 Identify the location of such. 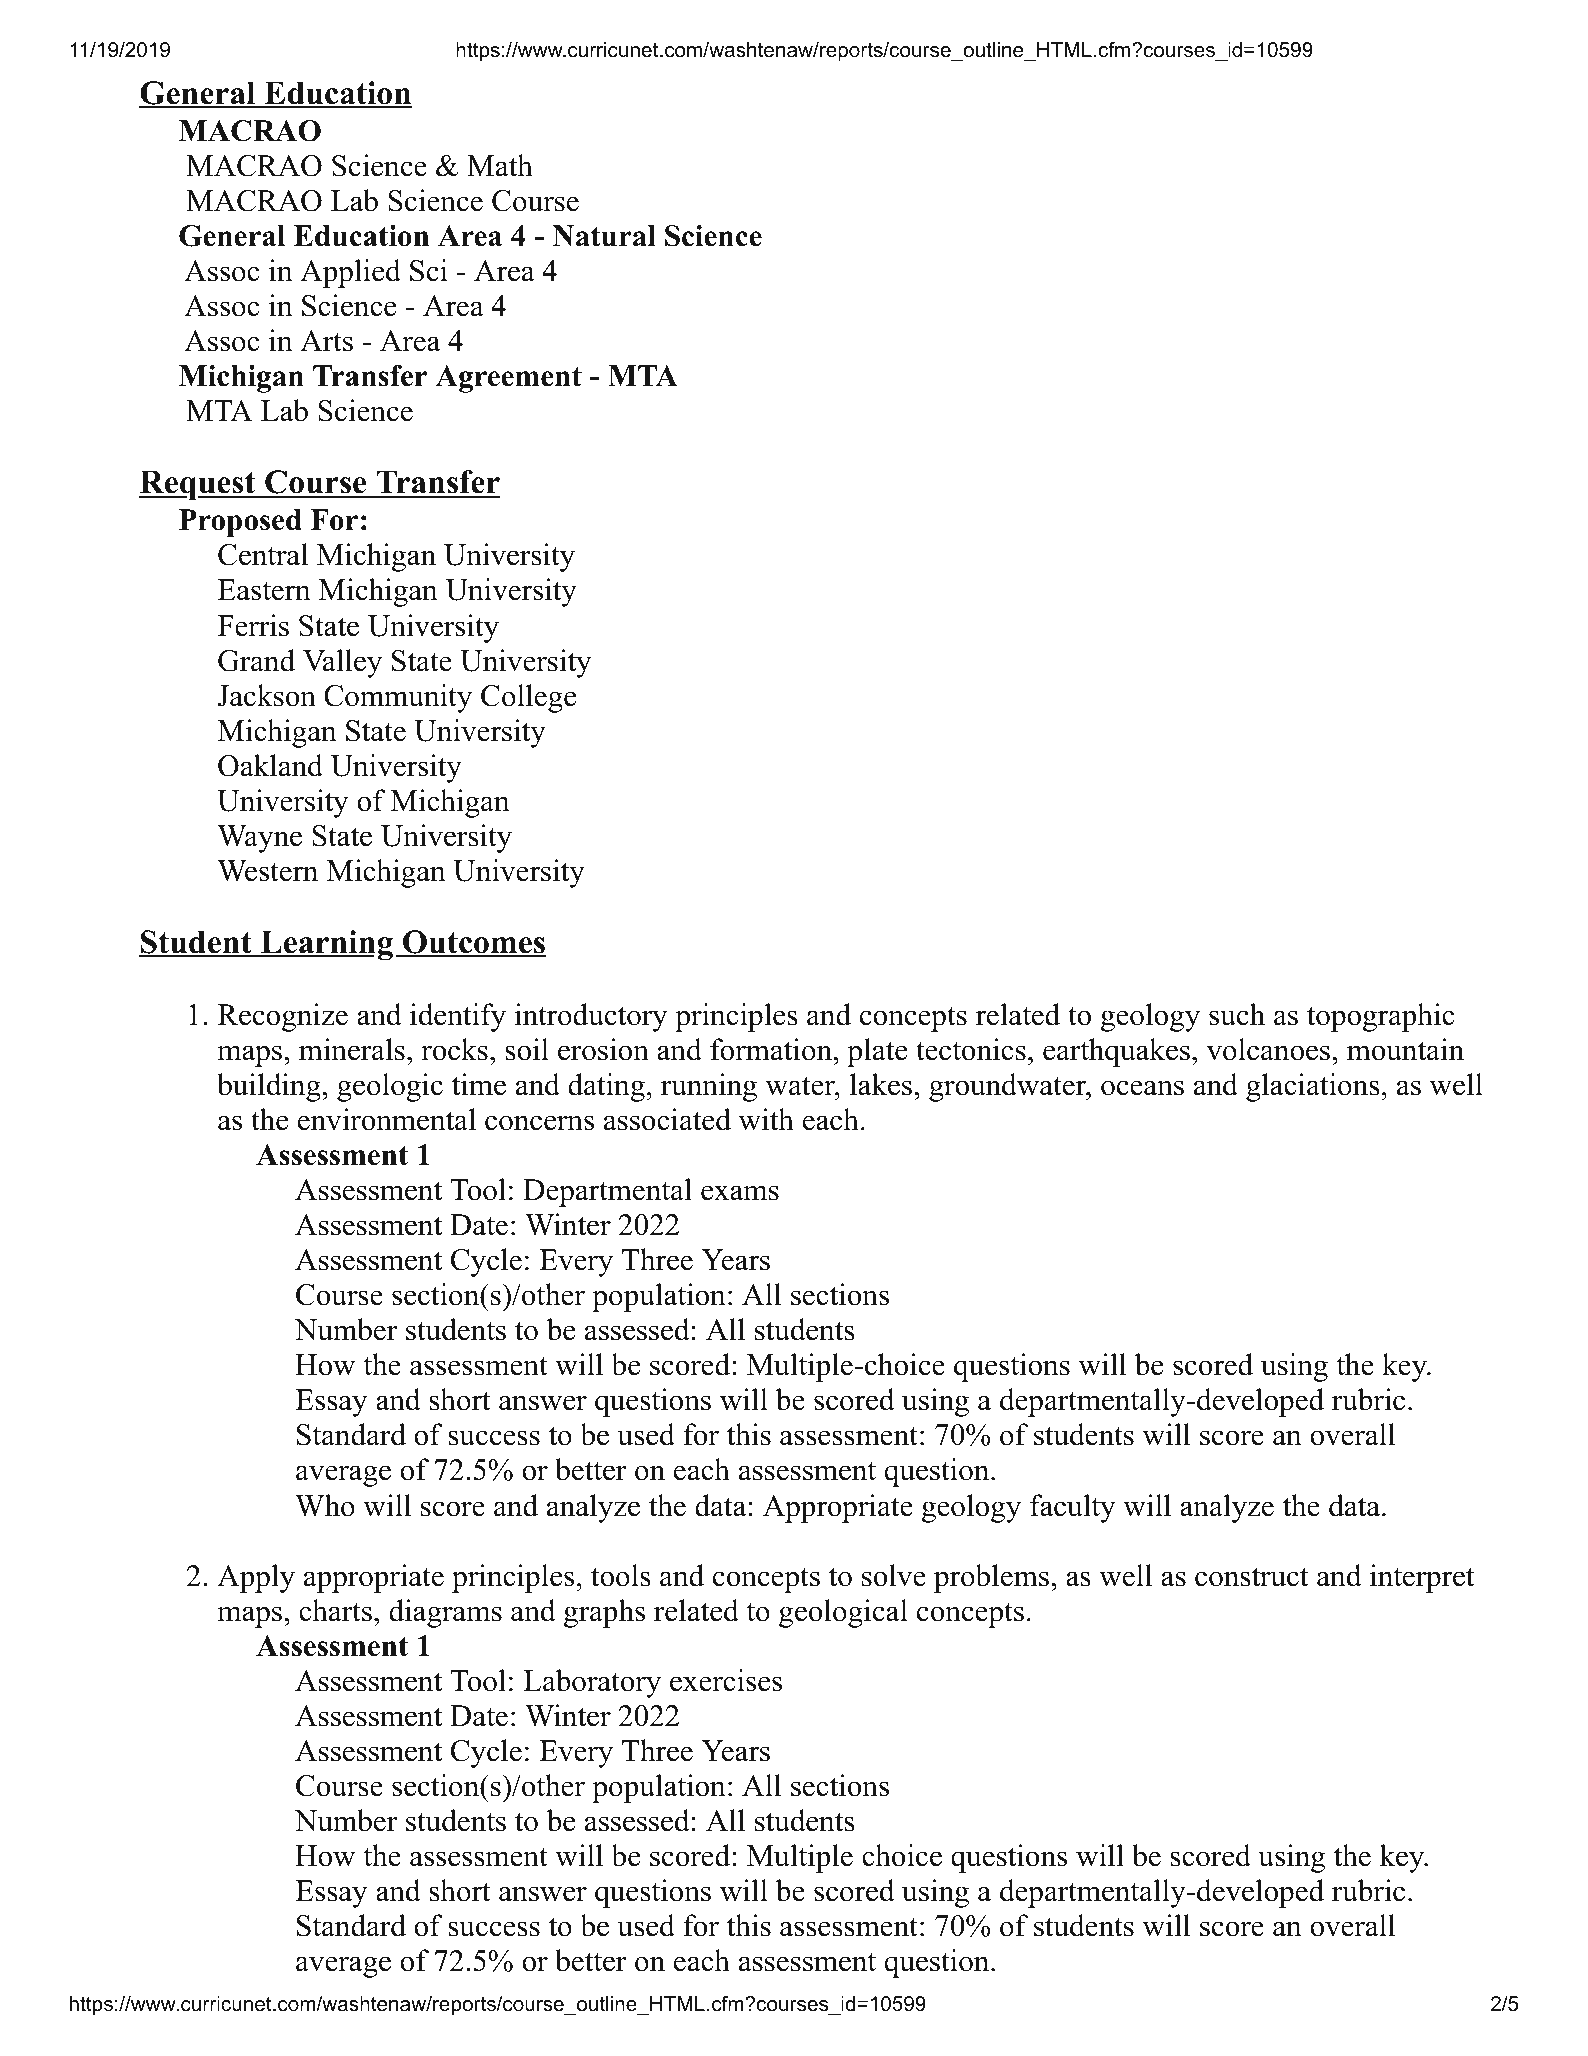
(1237, 1014).
